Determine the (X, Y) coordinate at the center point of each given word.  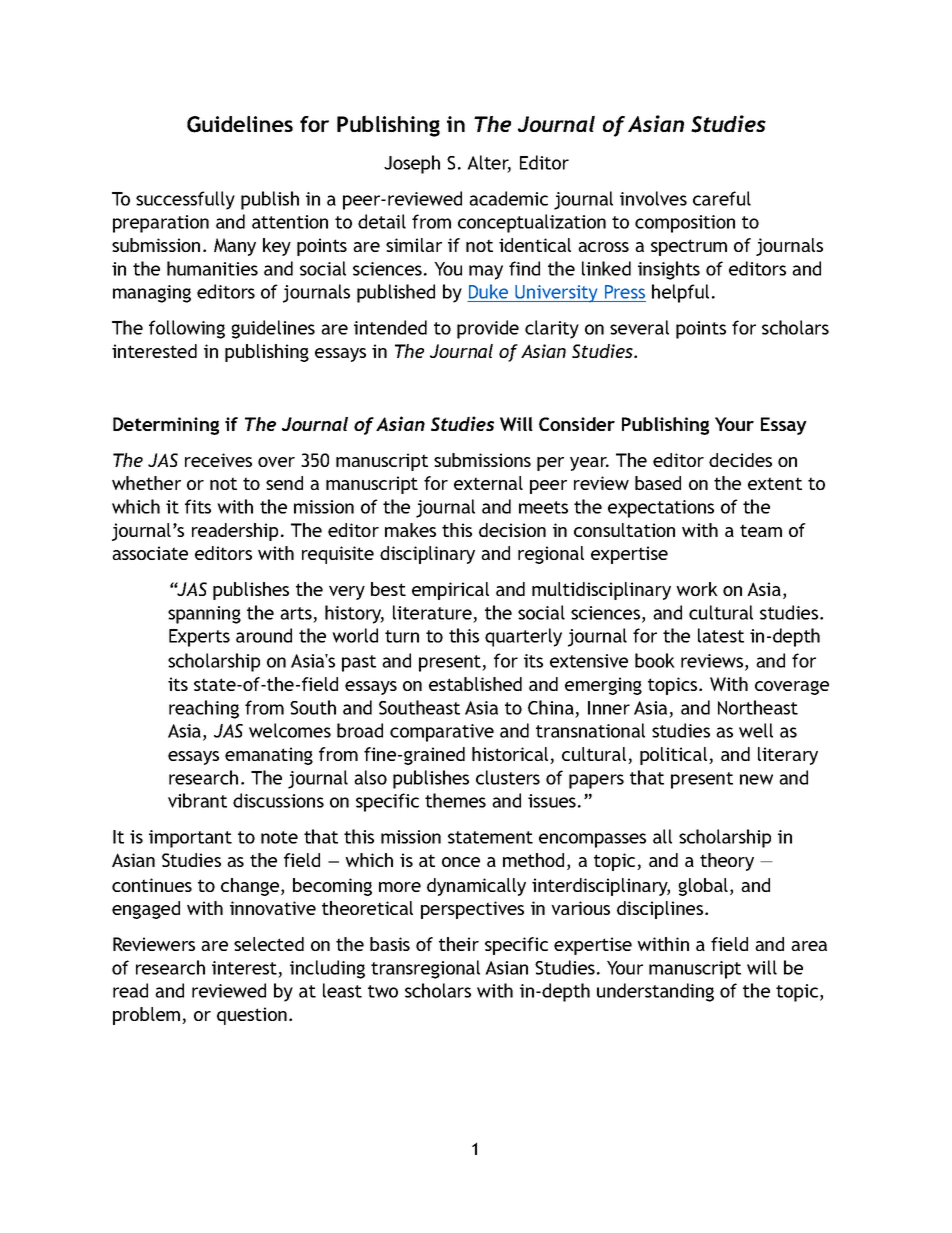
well (756, 730)
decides (740, 460)
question (252, 1016)
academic (508, 198)
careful (722, 198)
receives (218, 460)
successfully (185, 200)
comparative (442, 733)
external (488, 483)
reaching (204, 709)
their (459, 944)
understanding (655, 992)
